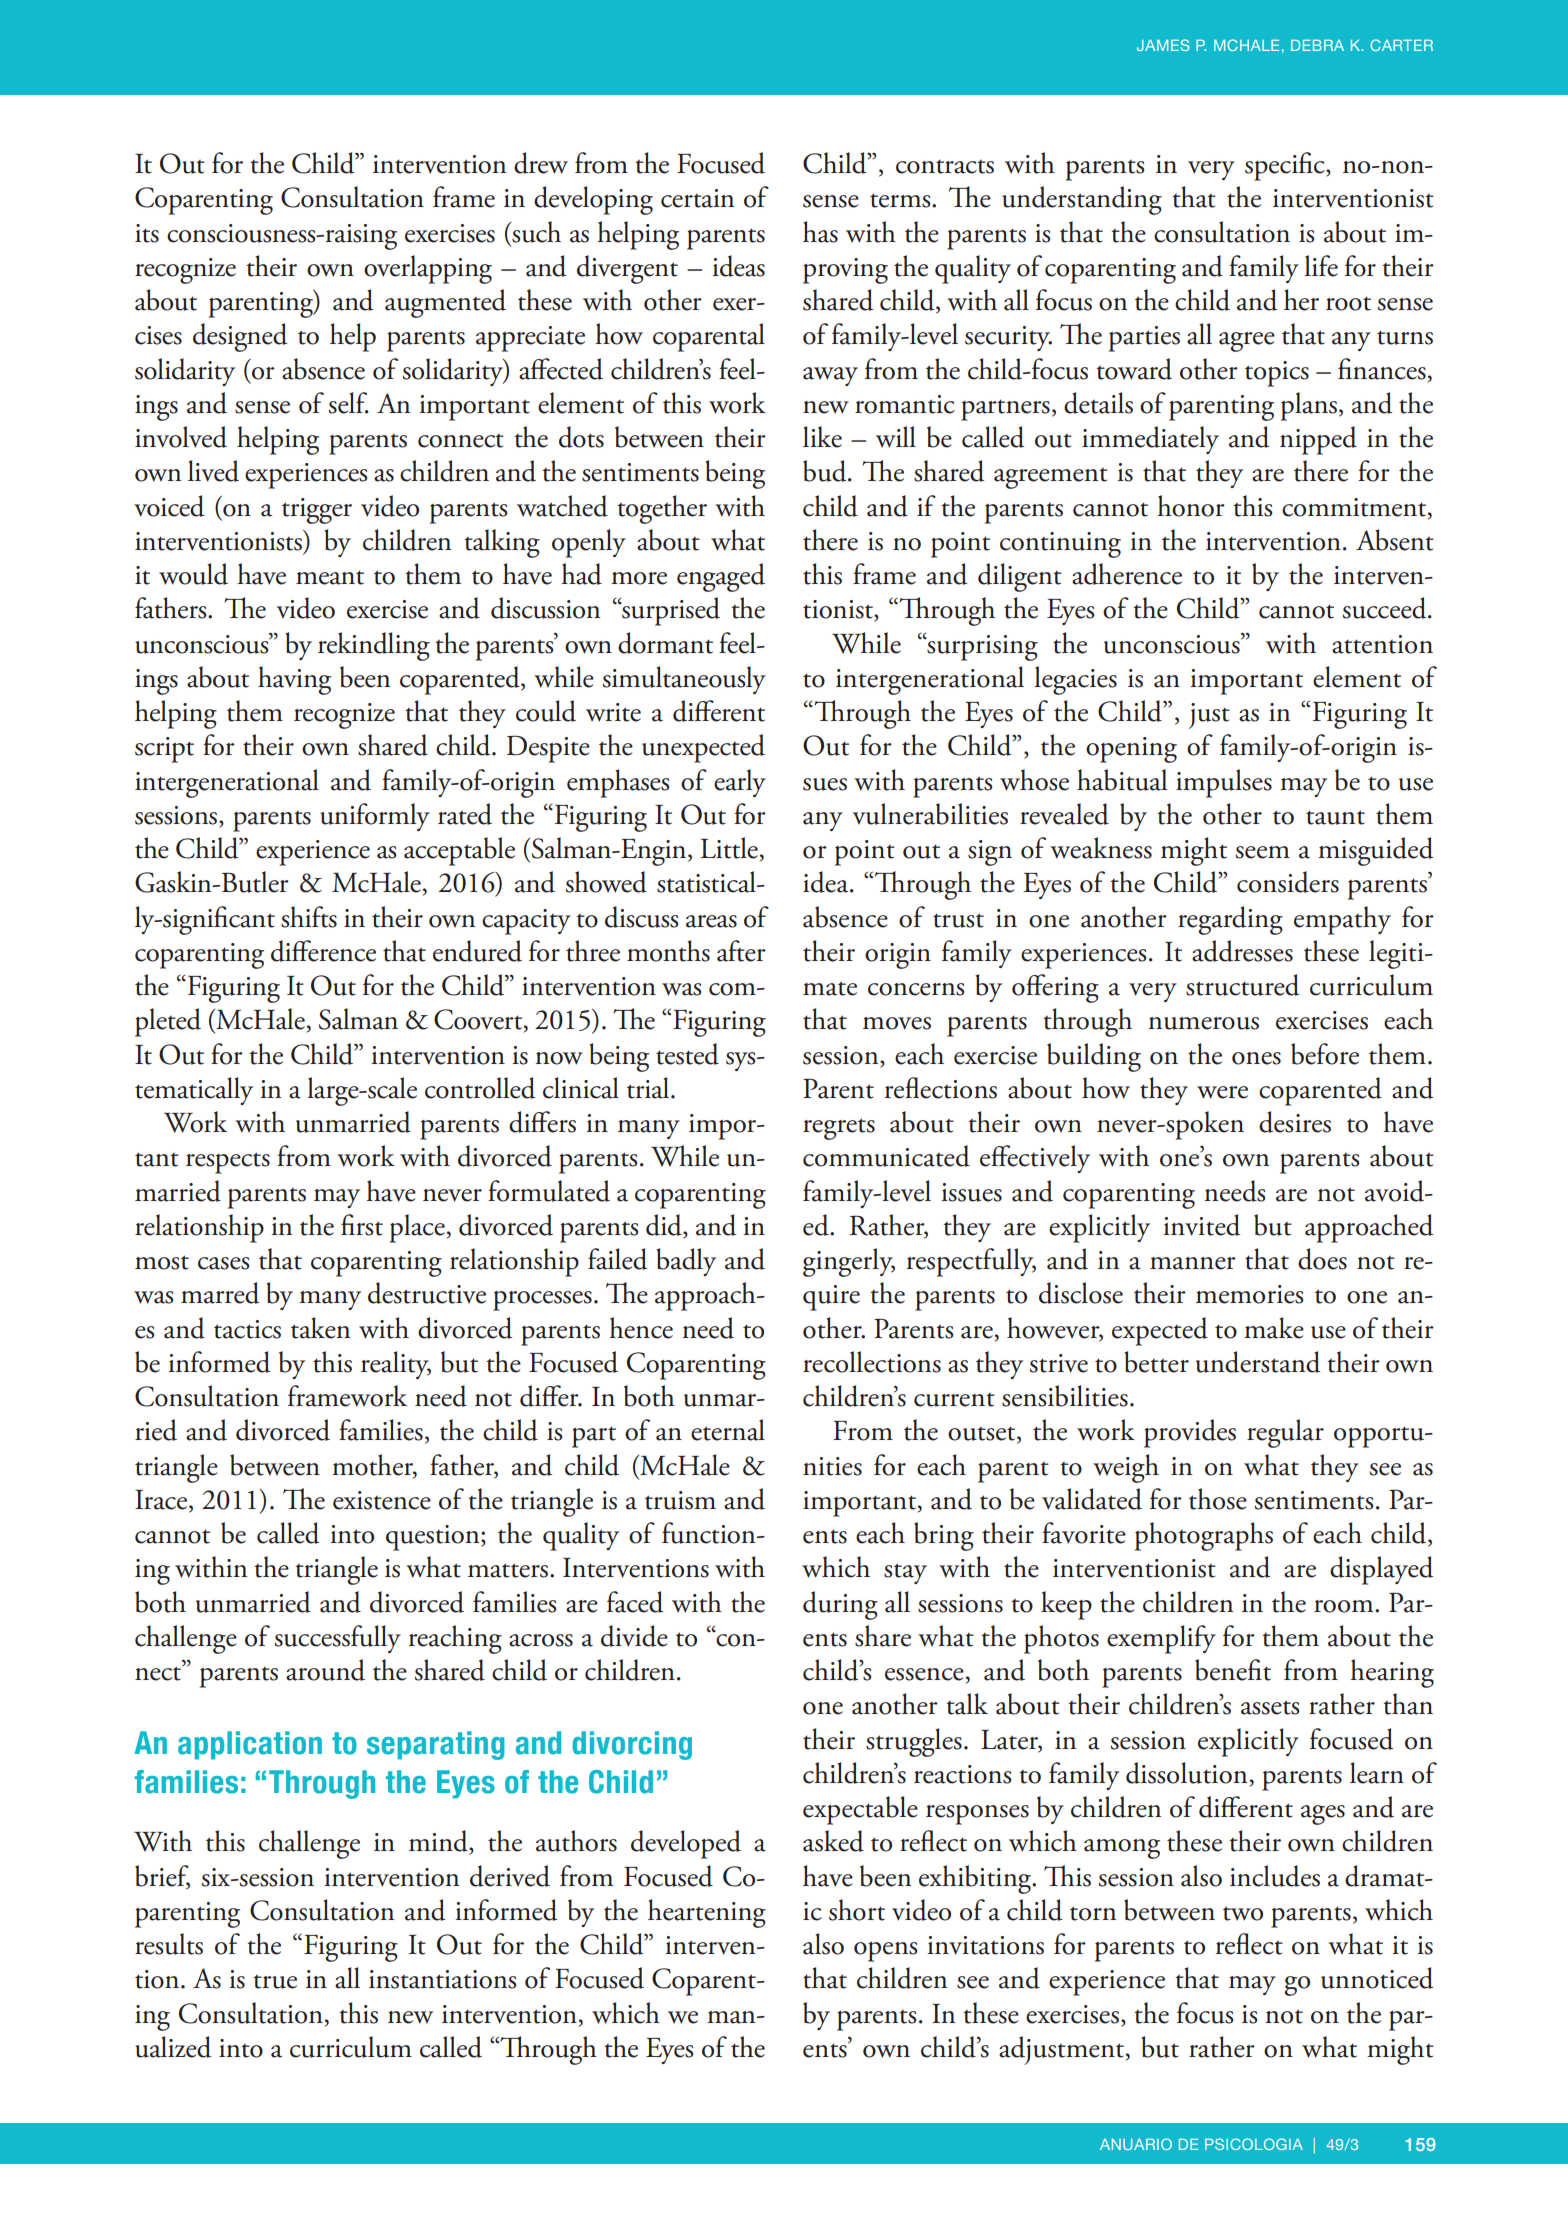 This page has height=2218, width=1568. What do you see at coordinates (1191, 506) in the page?
I see `honor` at bounding box center [1191, 506].
